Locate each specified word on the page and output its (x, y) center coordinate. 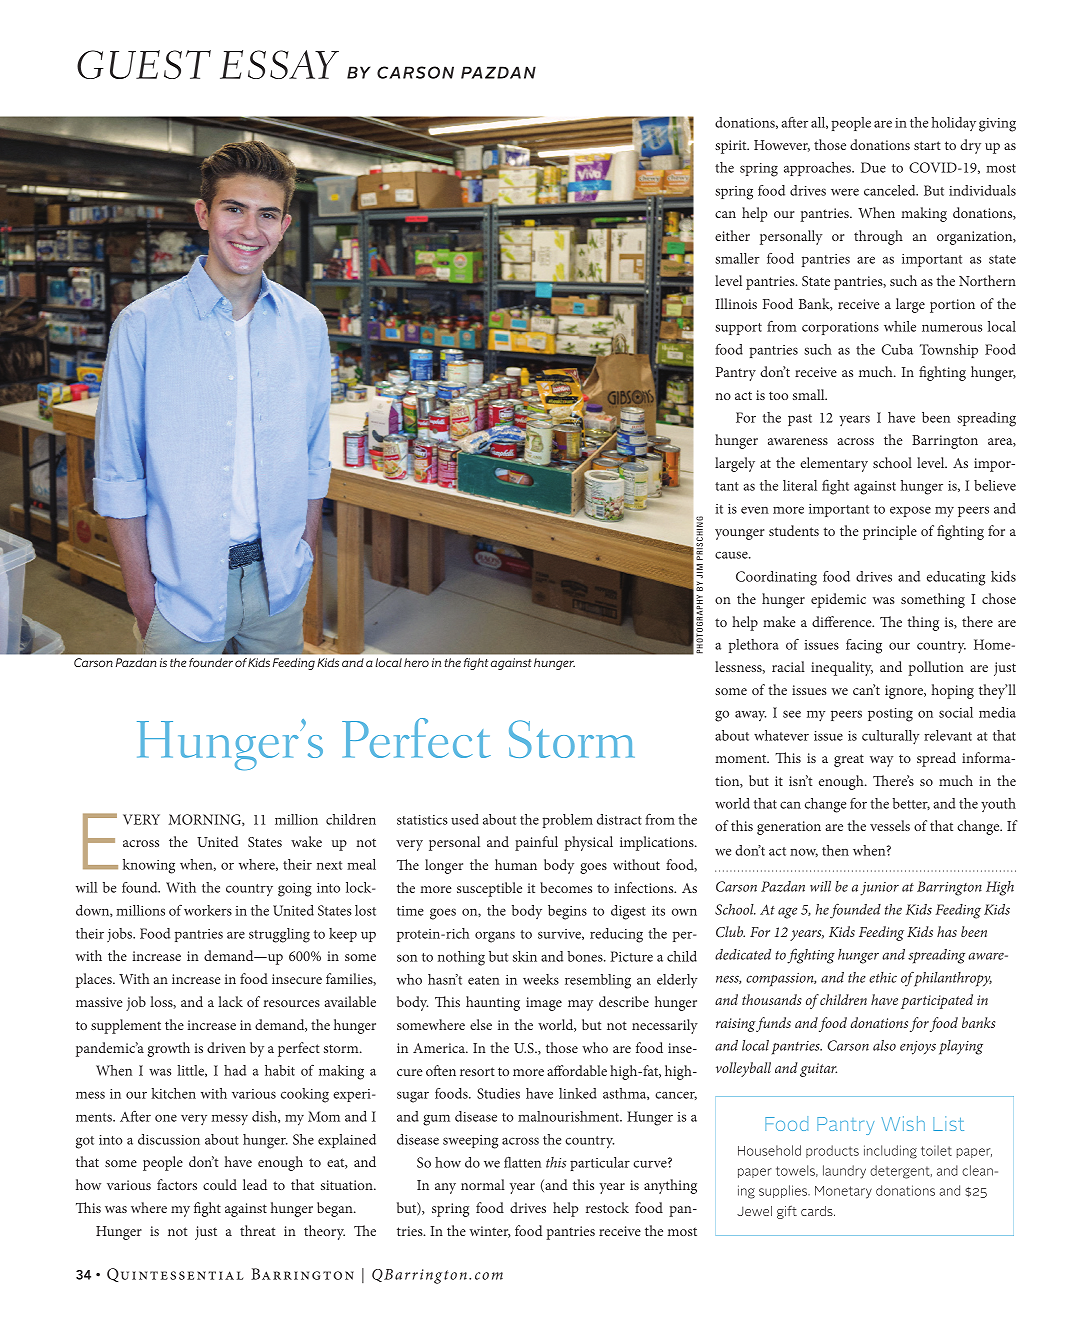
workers (208, 910)
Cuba (897, 349)
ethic (883, 977)
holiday (954, 124)
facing (864, 646)
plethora (754, 646)
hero (416, 662)
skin (525, 956)
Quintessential (175, 1275)
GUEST (144, 64)
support (738, 329)
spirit (732, 147)
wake (306, 841)
